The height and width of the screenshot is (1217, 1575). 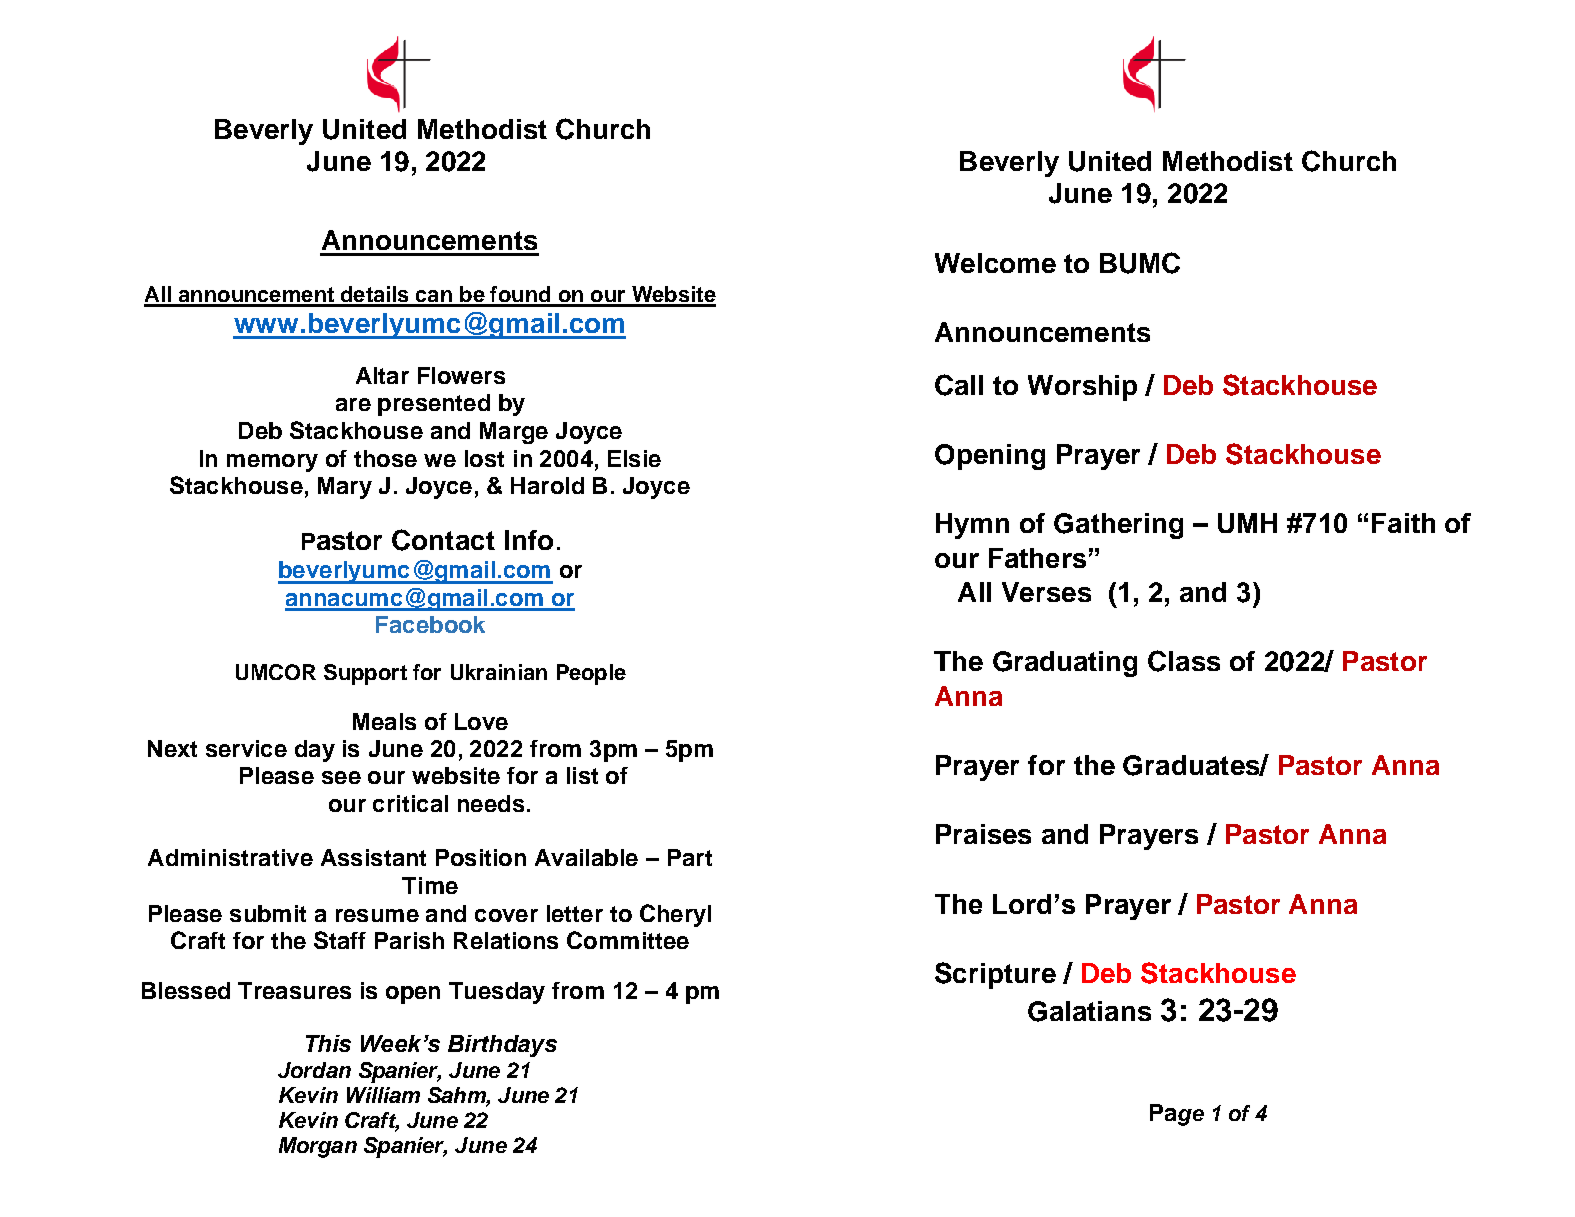 I want to click on Welcome, so click(x=995, y=263).
